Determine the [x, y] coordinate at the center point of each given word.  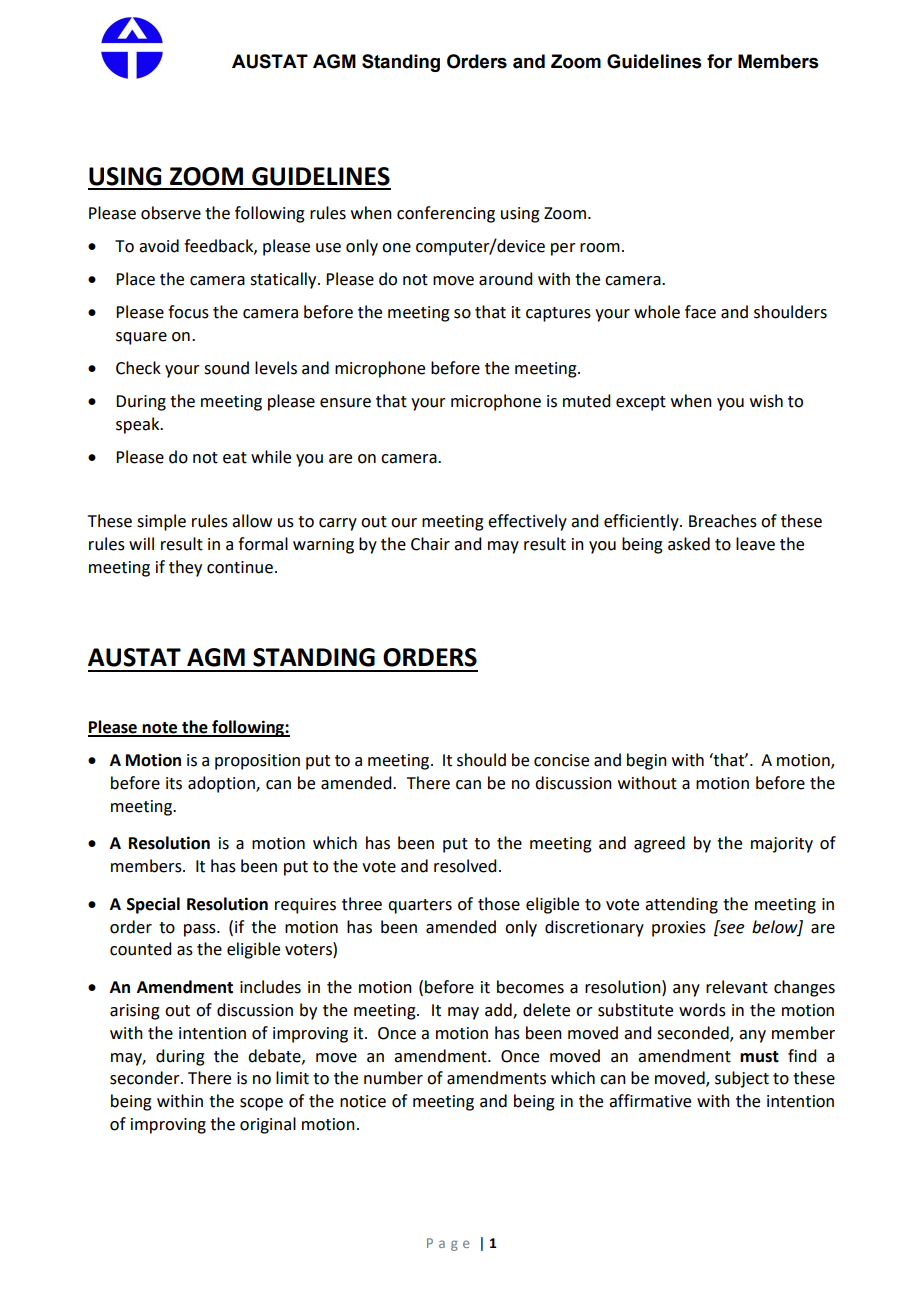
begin [647, 761]
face [700, 312]
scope [261, 1104]
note [160, 729]
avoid [159, 246]
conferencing [446, 214]
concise [561, 760]
